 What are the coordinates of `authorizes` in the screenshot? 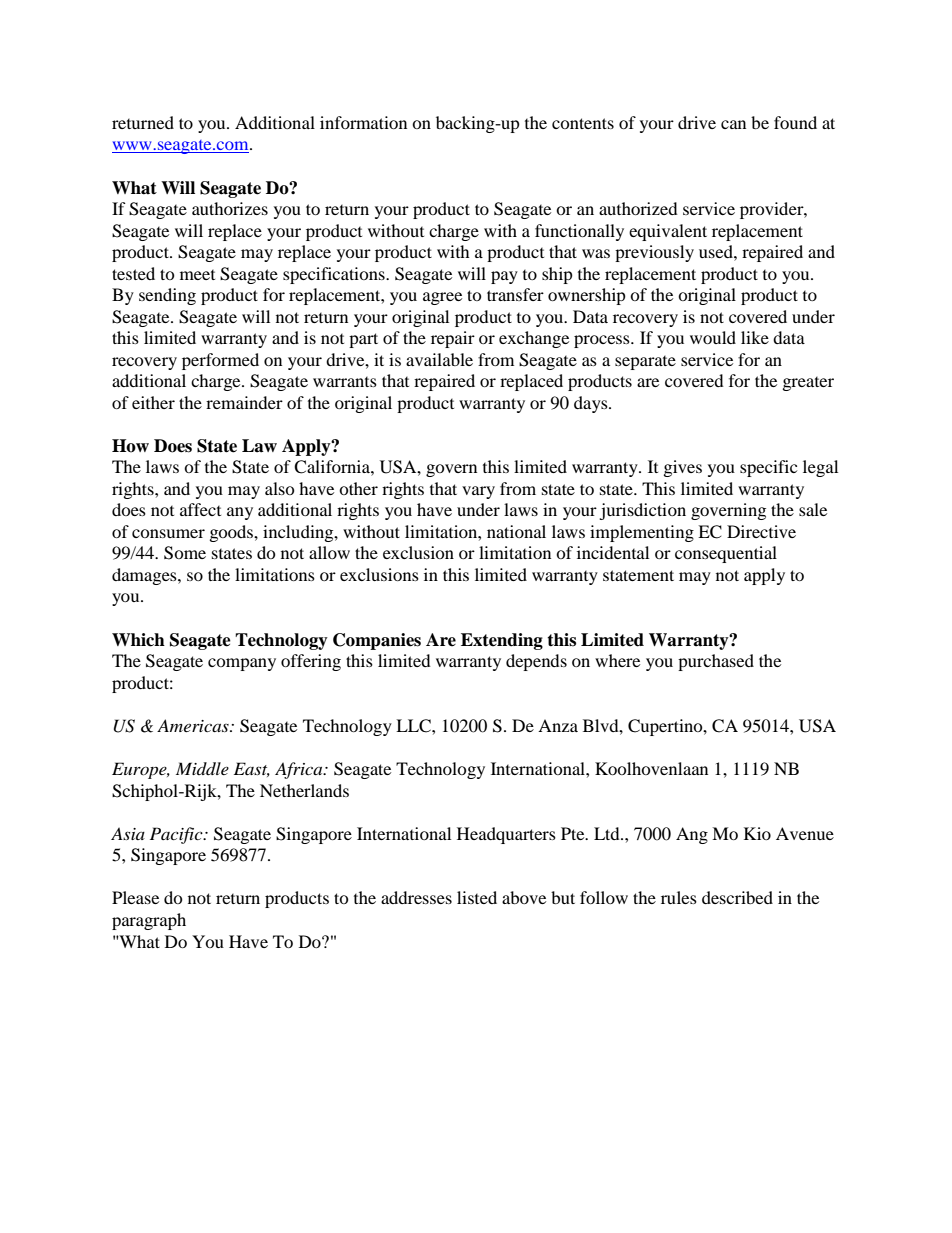 It's located at (230, 208).
